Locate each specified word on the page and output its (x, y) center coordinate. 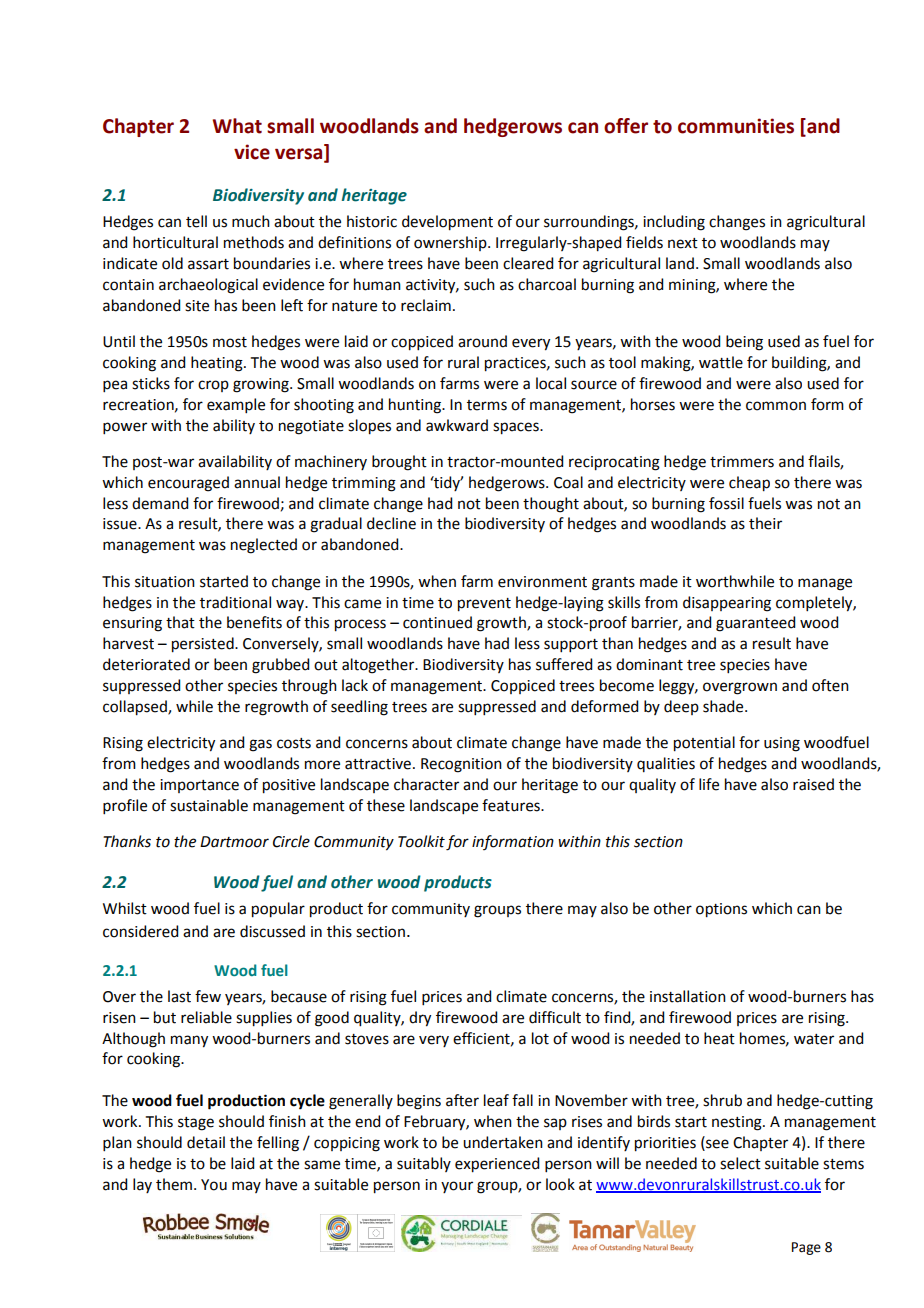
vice (252, 152)
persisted (204, 645)
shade (724, 706)
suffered (564, 664)
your (457, 1187)
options (721, 910)
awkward (457, 425)
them (174, 1184)
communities (736, 126)
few (208, 996)
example (236, 405)
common (776, 406)
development (447, 223)
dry (420, 1019)
